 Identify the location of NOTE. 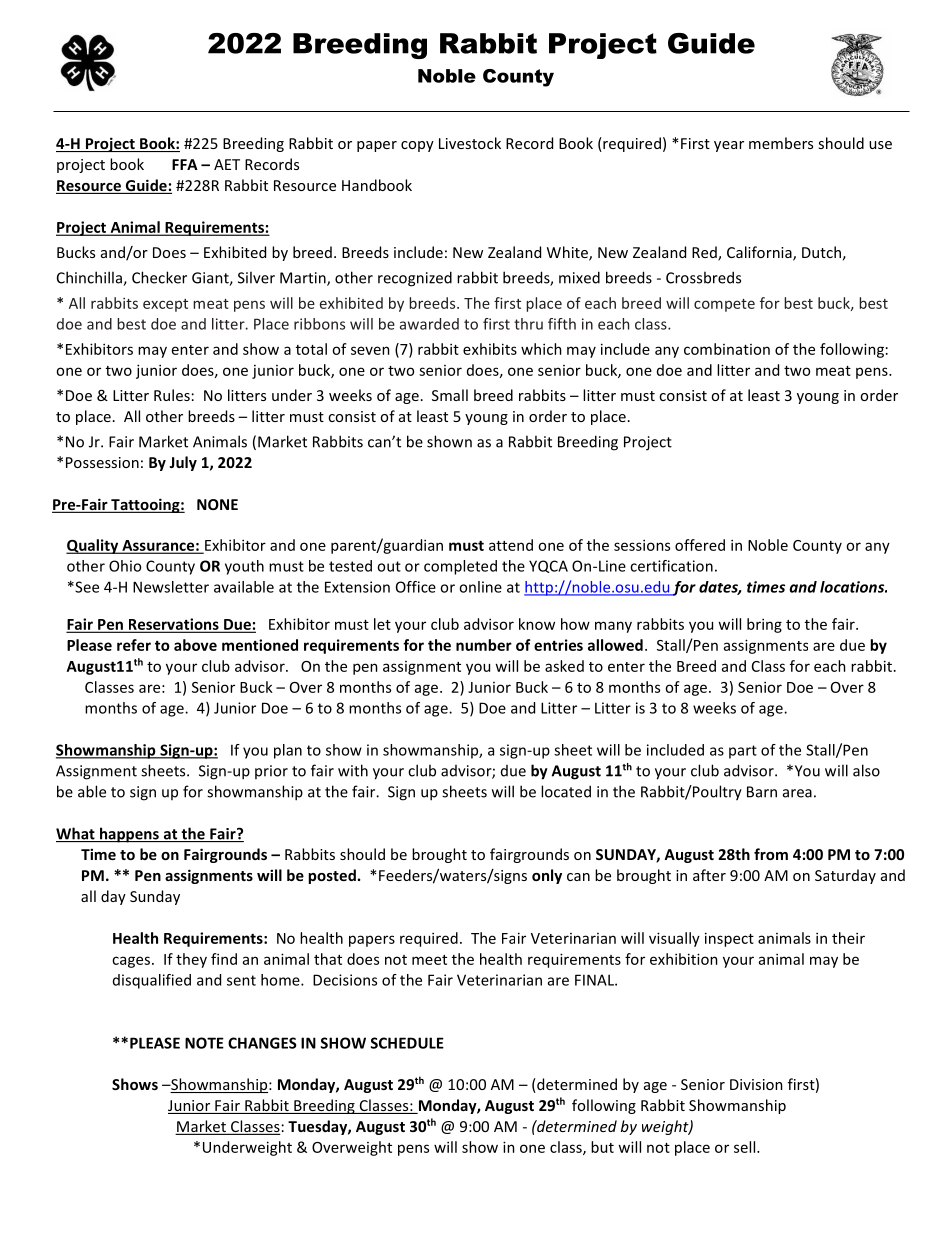
(204, 1043).
